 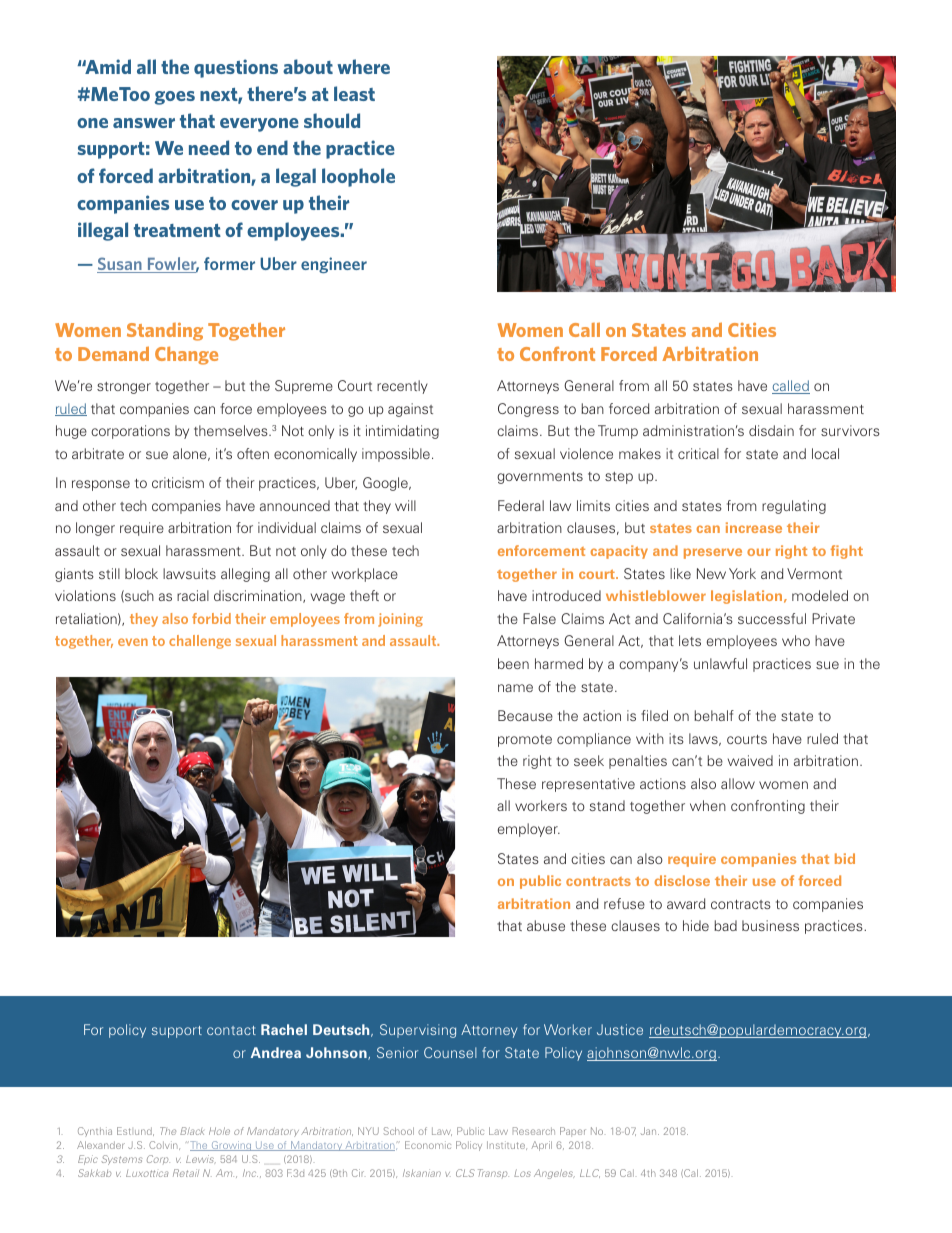 I want to click on least, so click(x=354, y=93).
